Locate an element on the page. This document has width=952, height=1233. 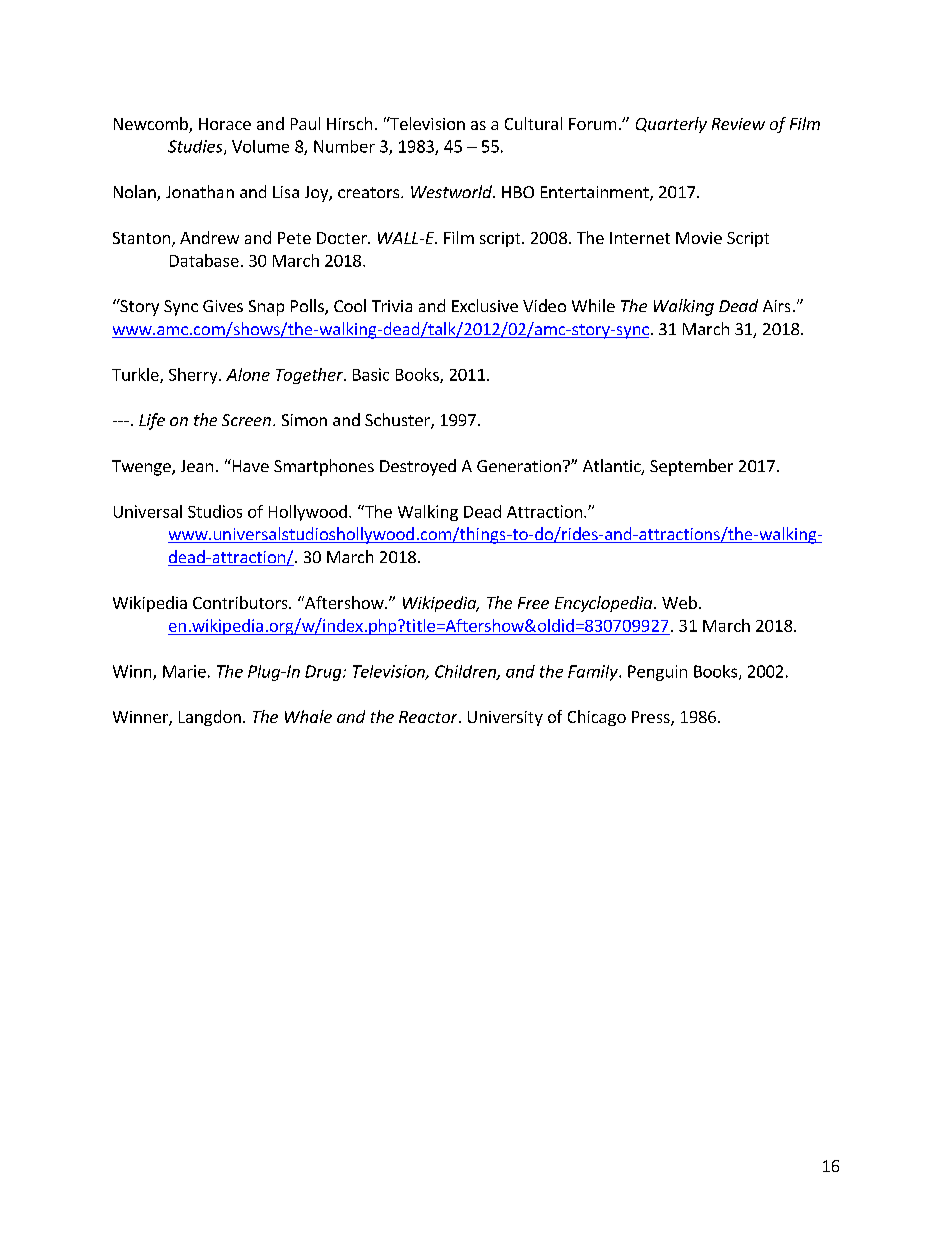
Free is located at coordinates (533, 603).
